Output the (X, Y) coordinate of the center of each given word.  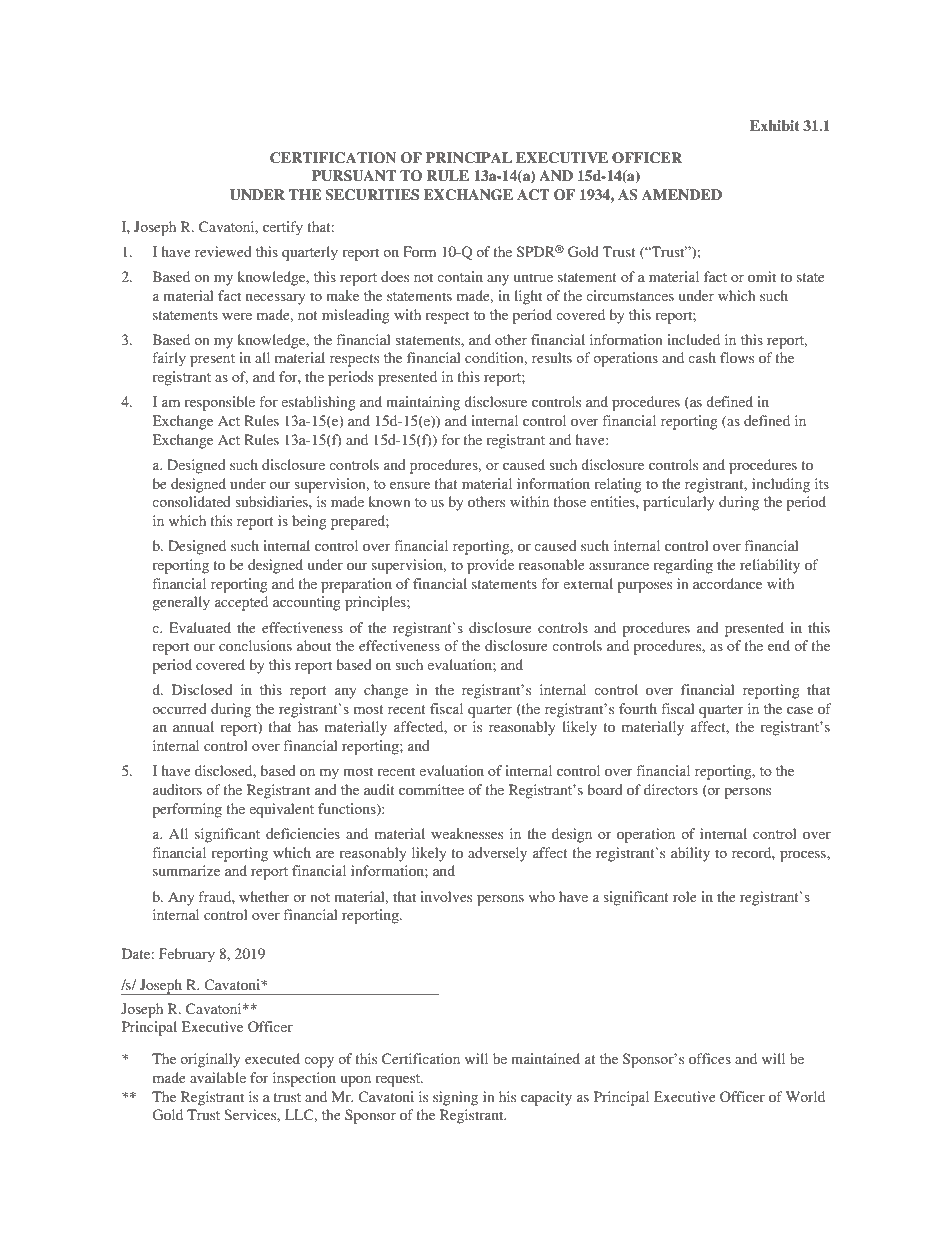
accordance (727, 583)
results (552, 357)
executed (272, 1058)
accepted (241, 603)
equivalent (281, 810)
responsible (219, 403)
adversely (497, 854)
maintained (545, 1058)
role (684, 896)
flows (737, 357)
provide (490, 566)
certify (283, 228)
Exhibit (775, 125)
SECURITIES (372, 195)
